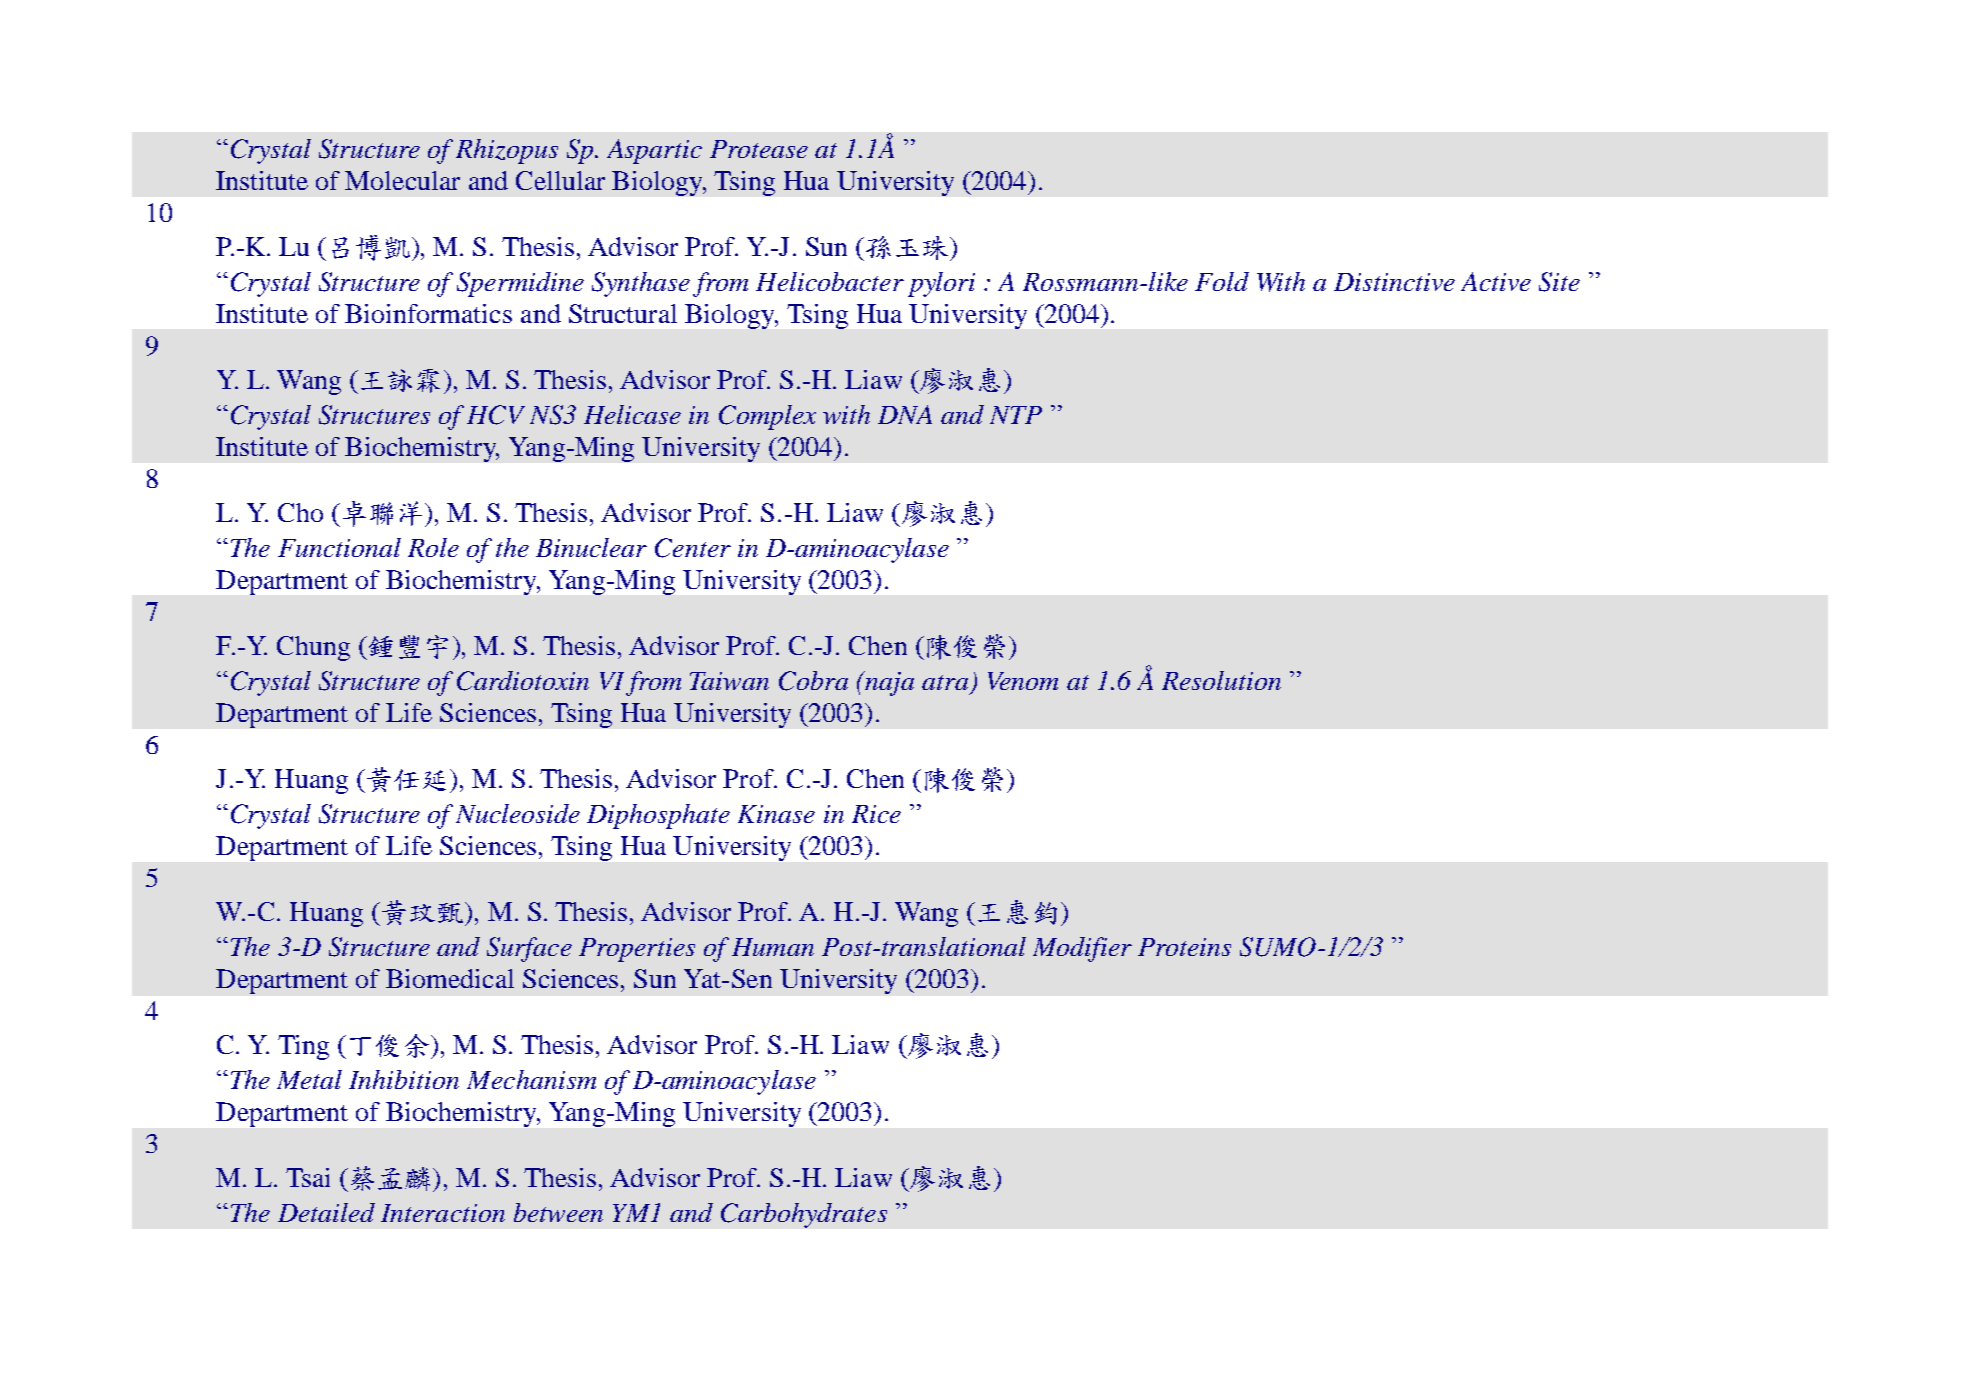  What do you see at coordinates (1184, 947) in the screenshot?
I see `Proteins` at bounding box center [1184, 947].
